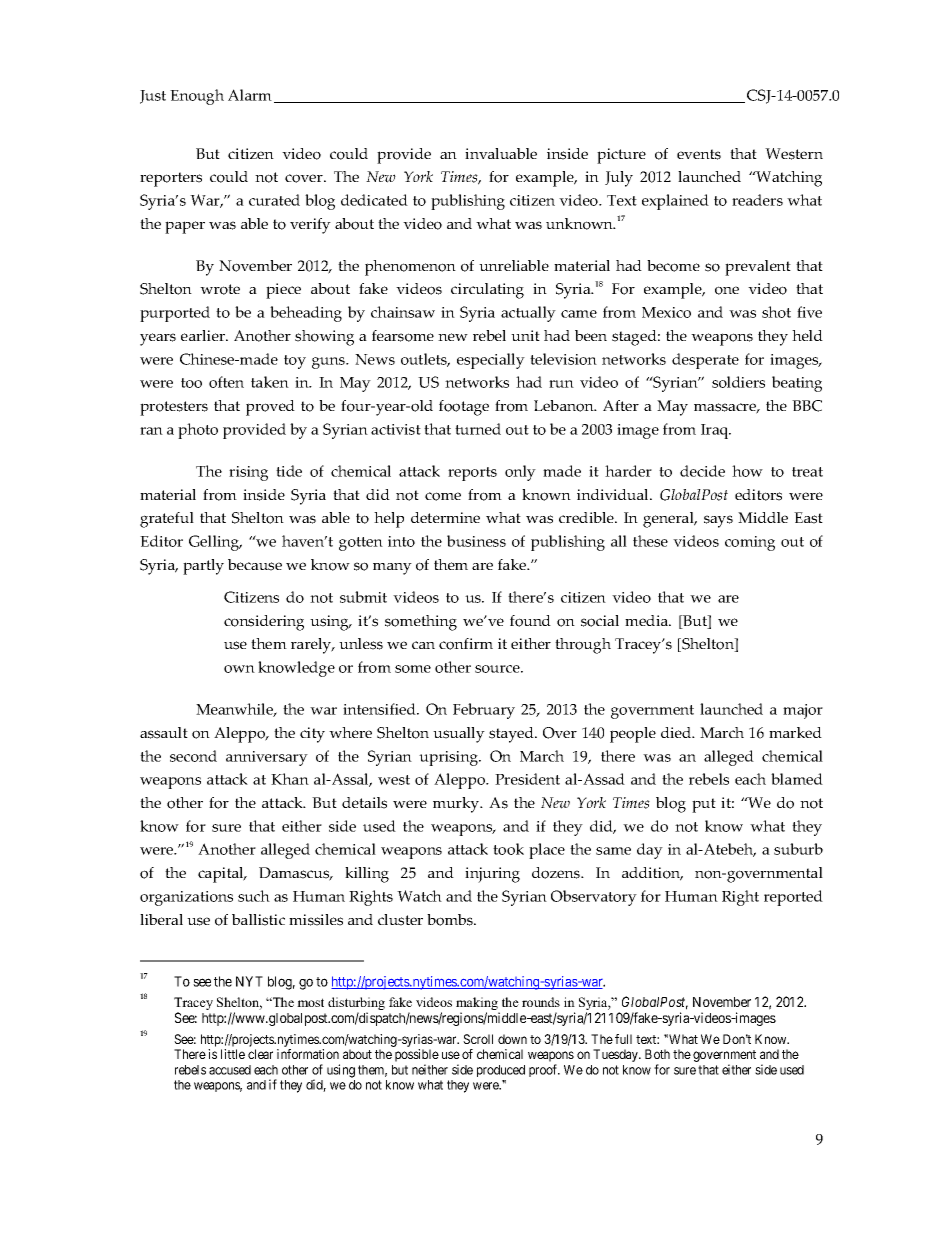 The height and width of the image is (1233, 952). What do you see at coordinates (699, 154) in the image?
I see `events` at bounding box center [699, 154].
